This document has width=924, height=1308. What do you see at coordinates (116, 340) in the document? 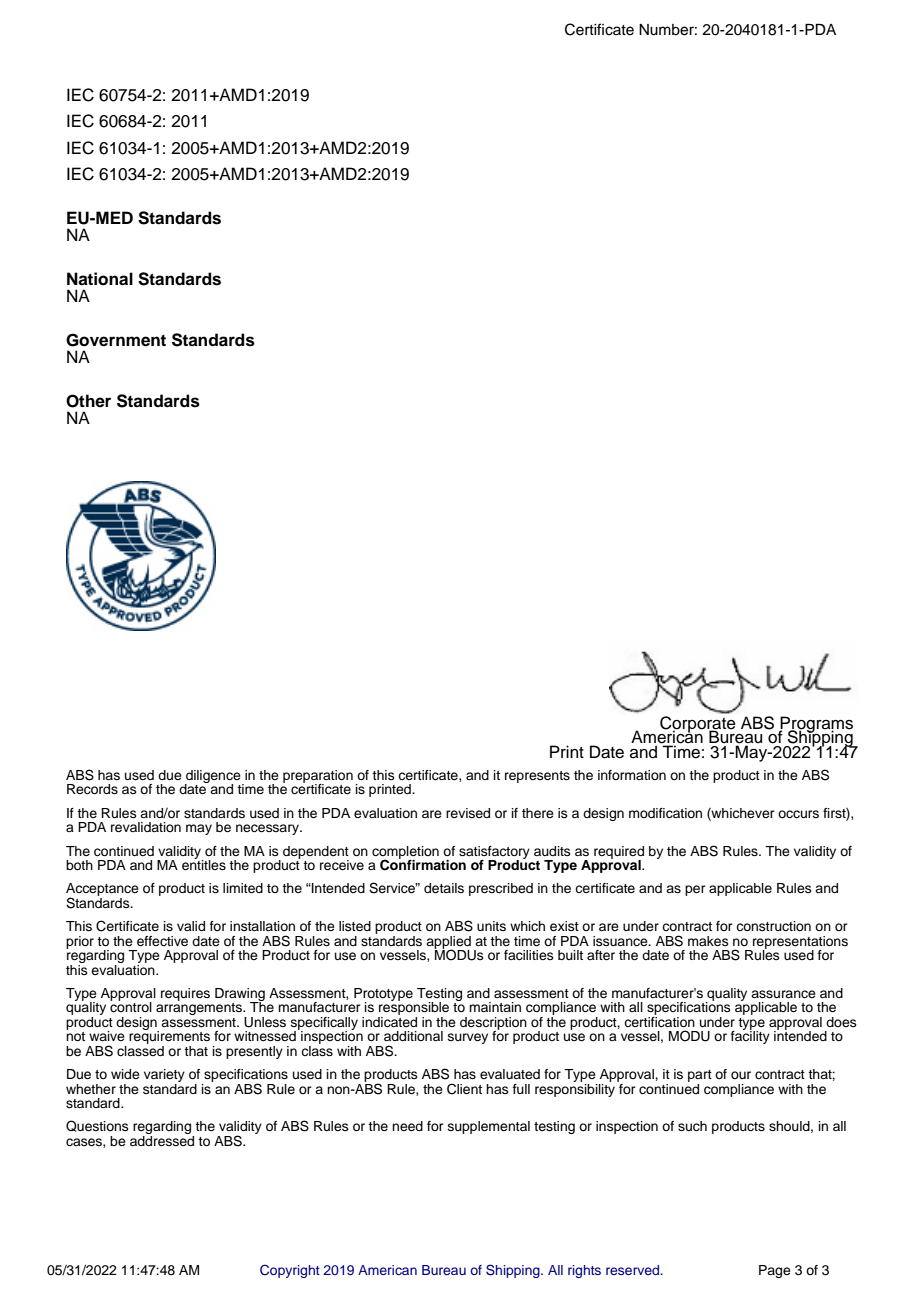
I see `Government` at bounding box center [116, 340].
